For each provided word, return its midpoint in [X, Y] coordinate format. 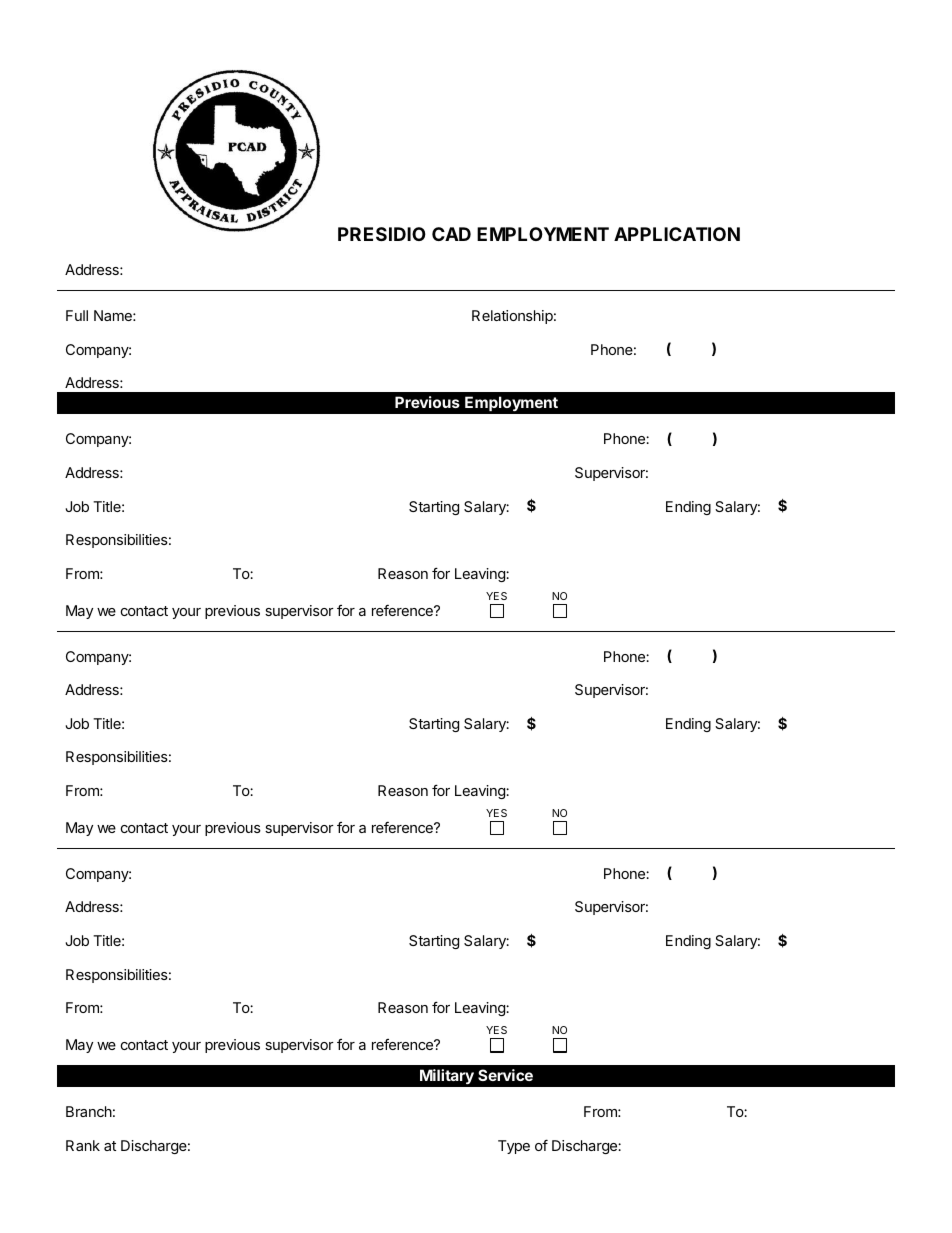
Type [514, 1147]
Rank [83, 1145]
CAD [451, 234]
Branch [89, 1111]
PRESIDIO [382, 234]
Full [77, 315]
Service [505, 1075]
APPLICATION [677, 234]
